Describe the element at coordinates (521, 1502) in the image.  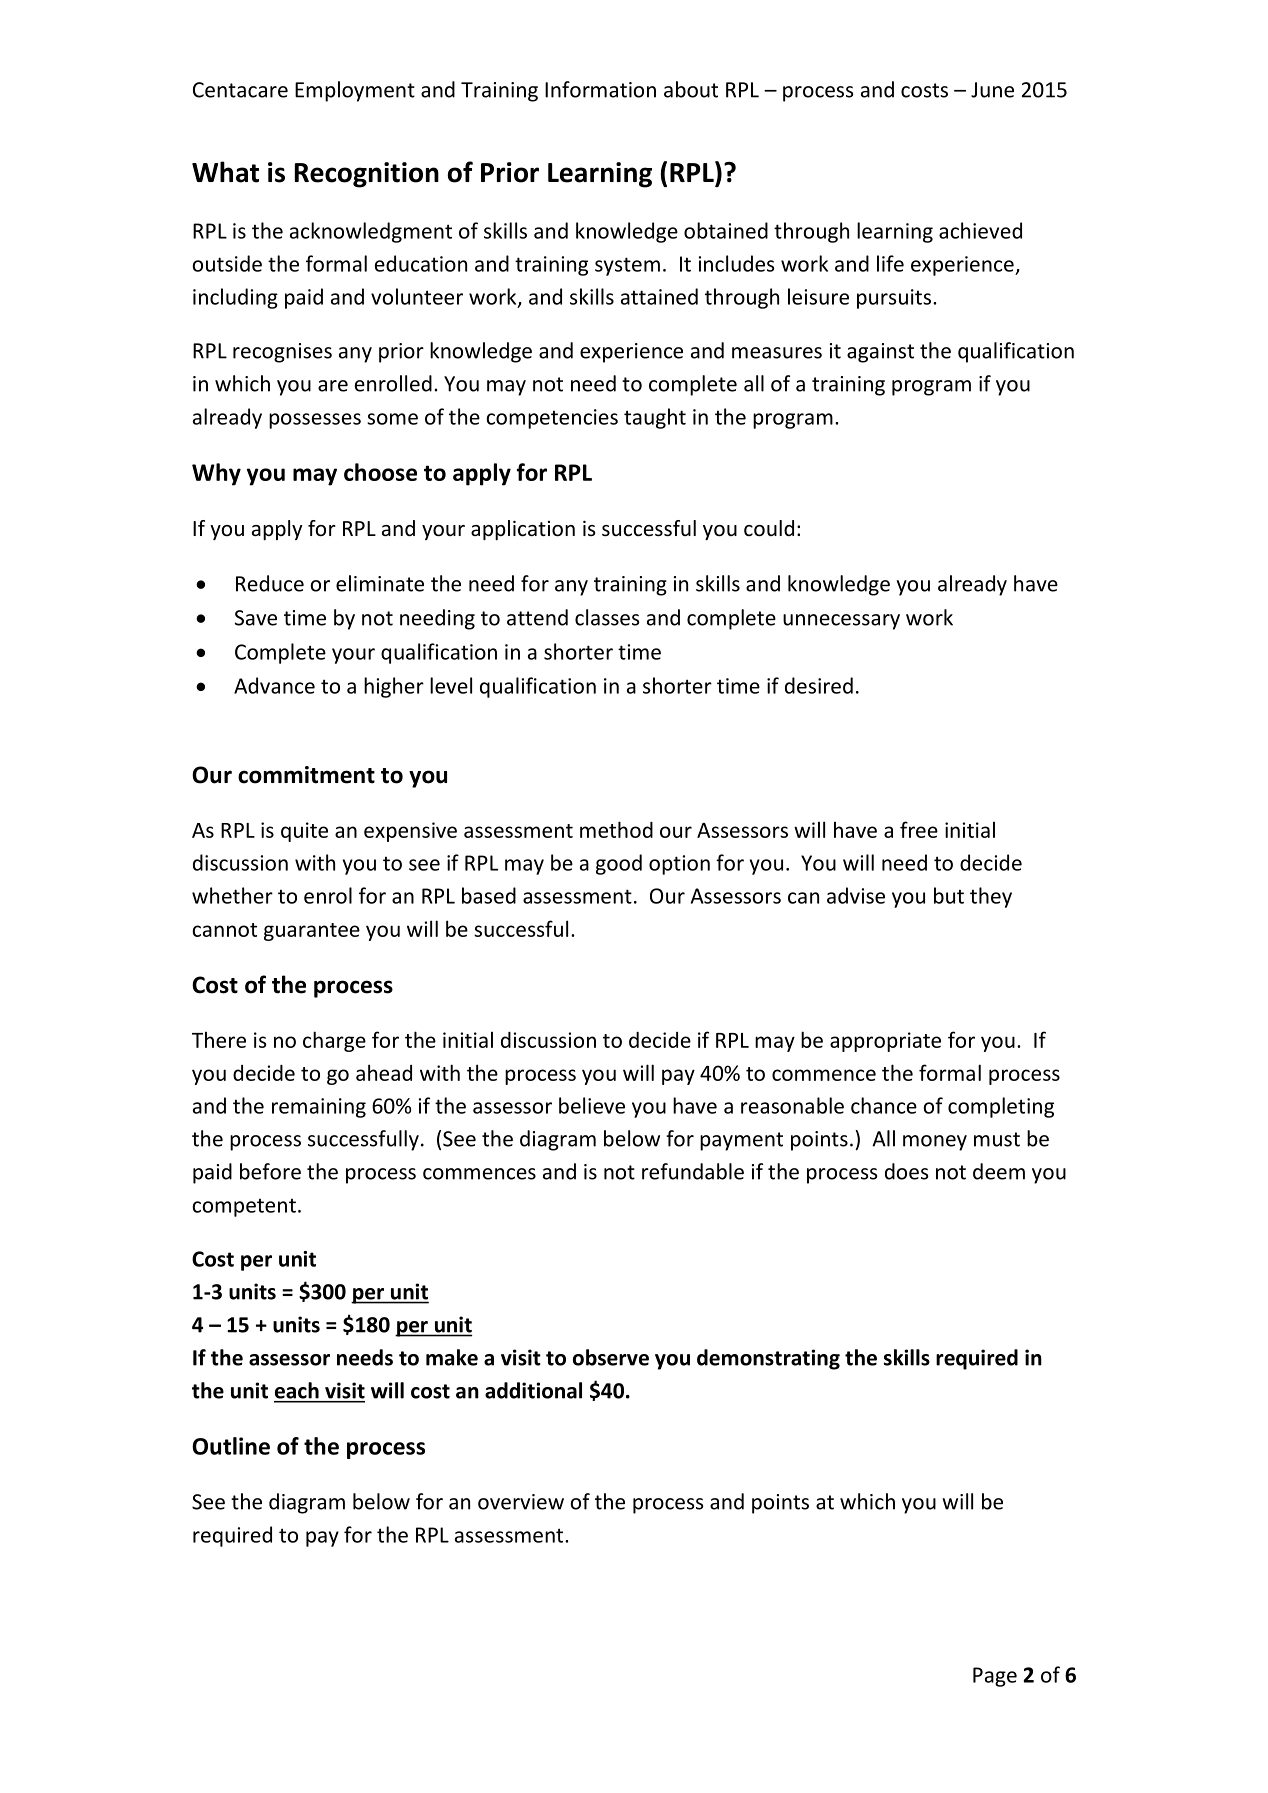
I see `overview` at that location.
